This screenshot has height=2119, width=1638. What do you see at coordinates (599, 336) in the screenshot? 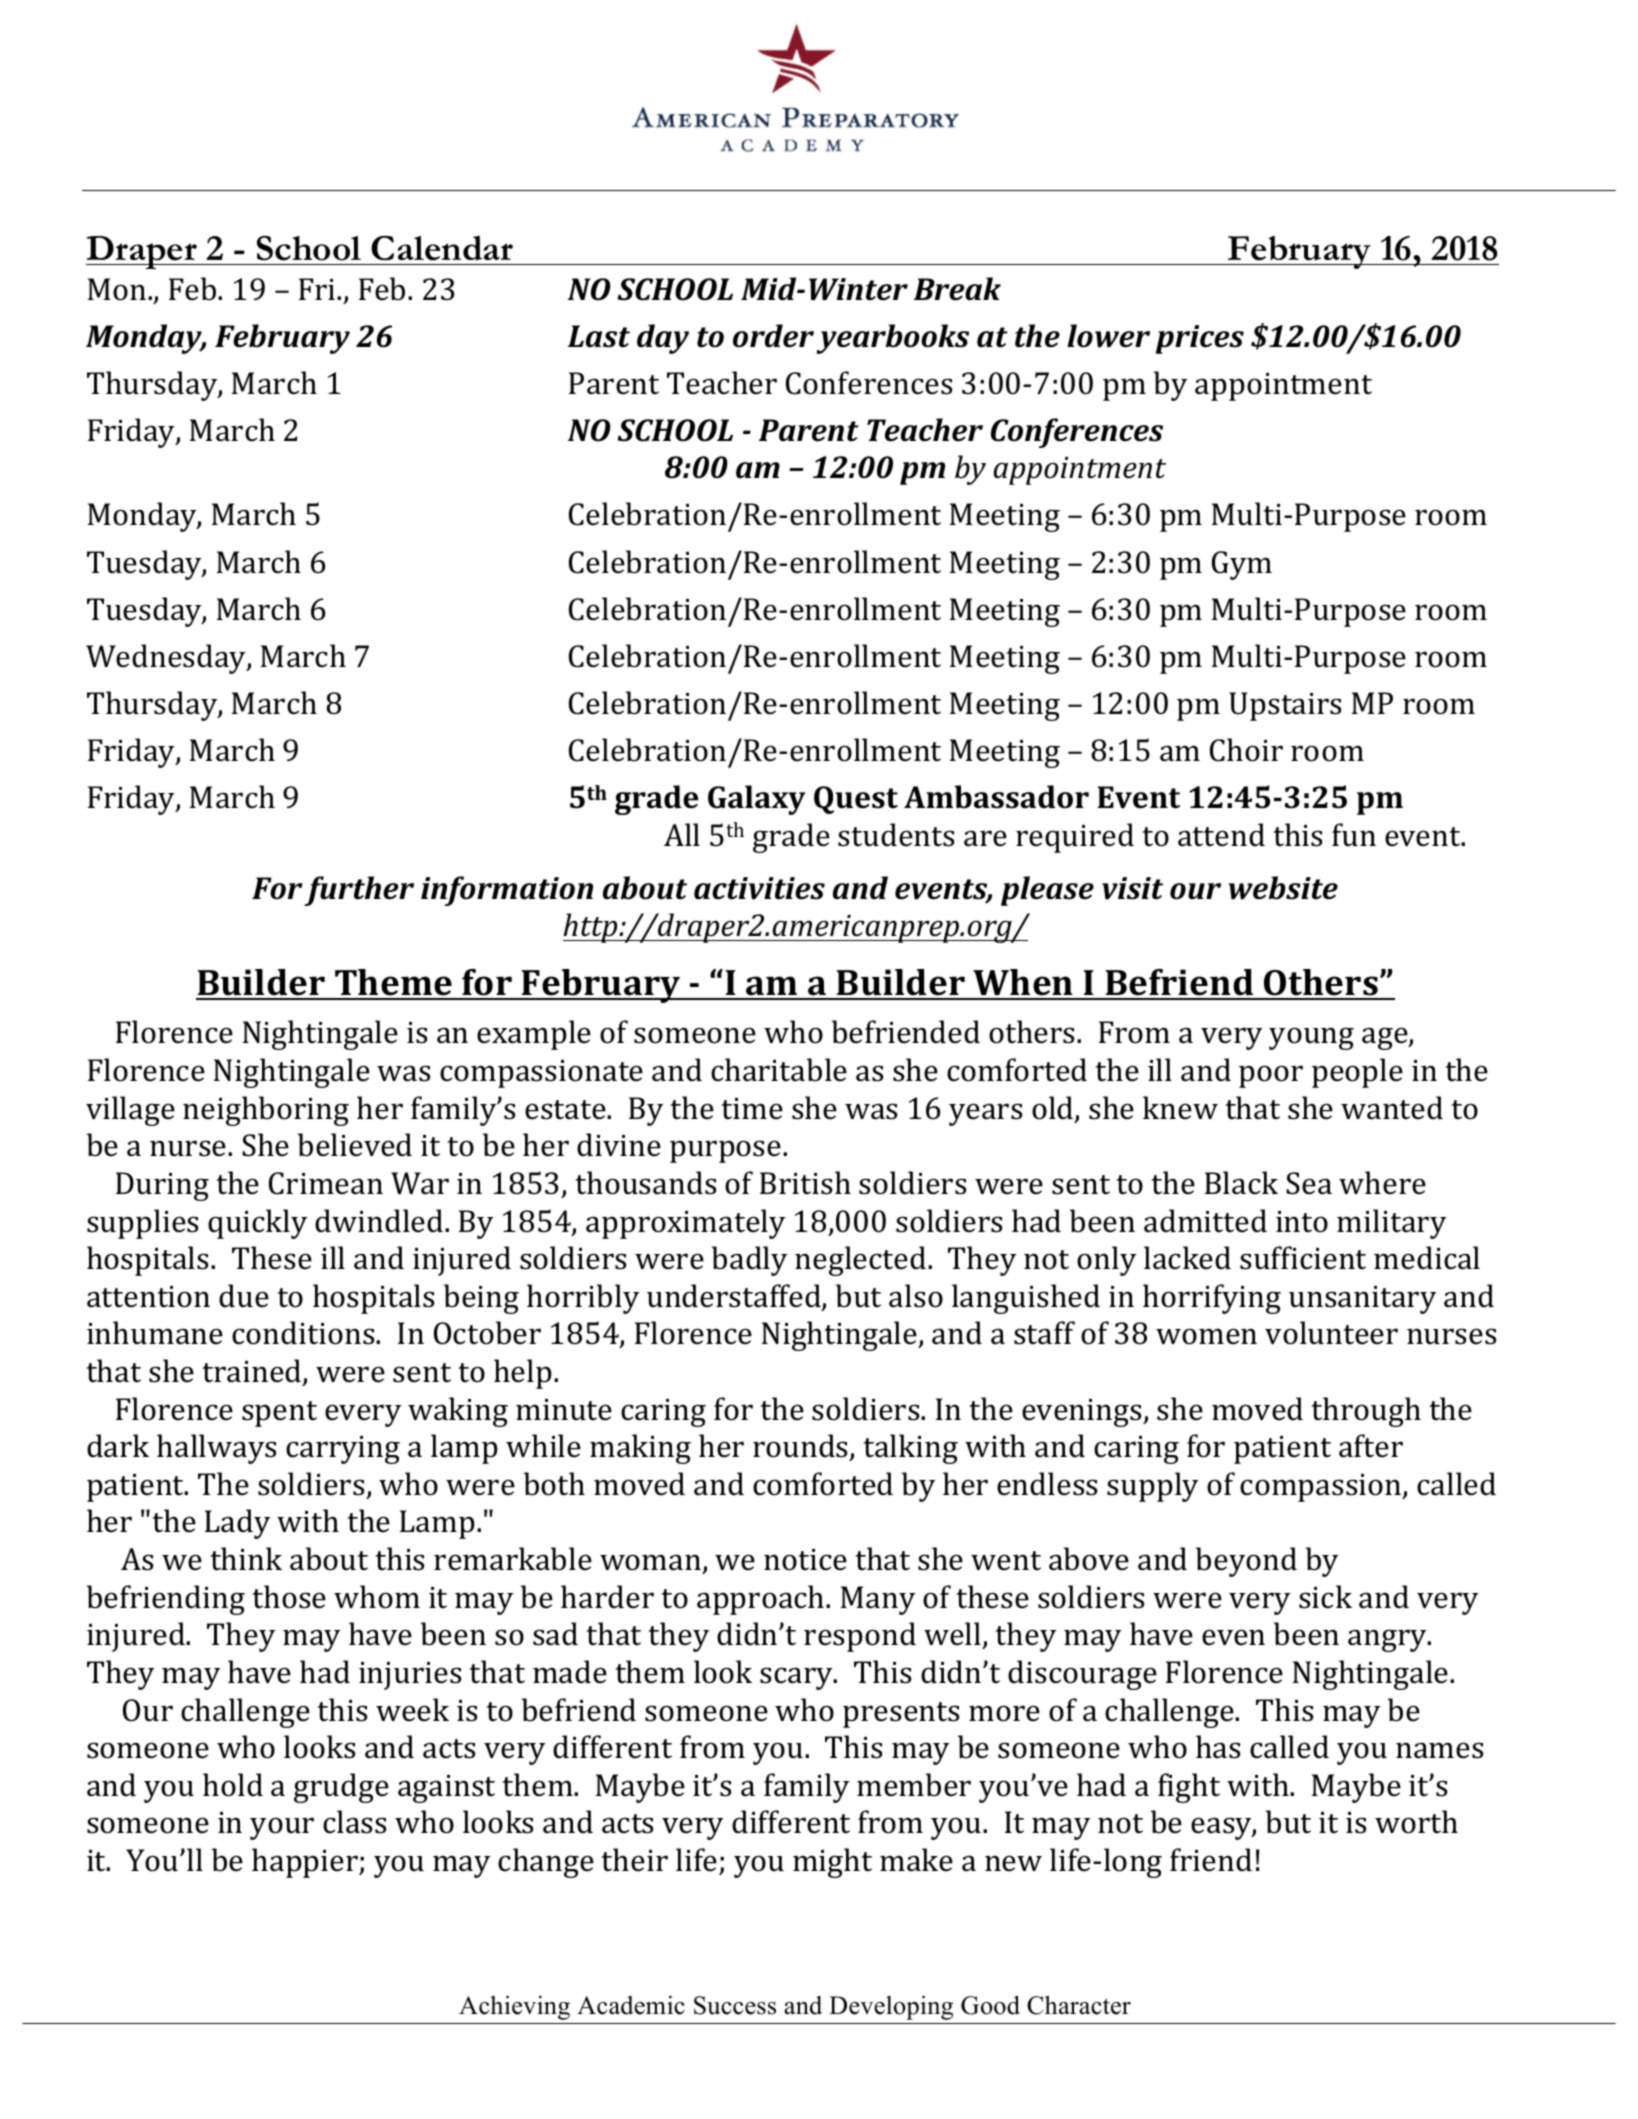
I see `Last` at bounding box center [599, 336].
